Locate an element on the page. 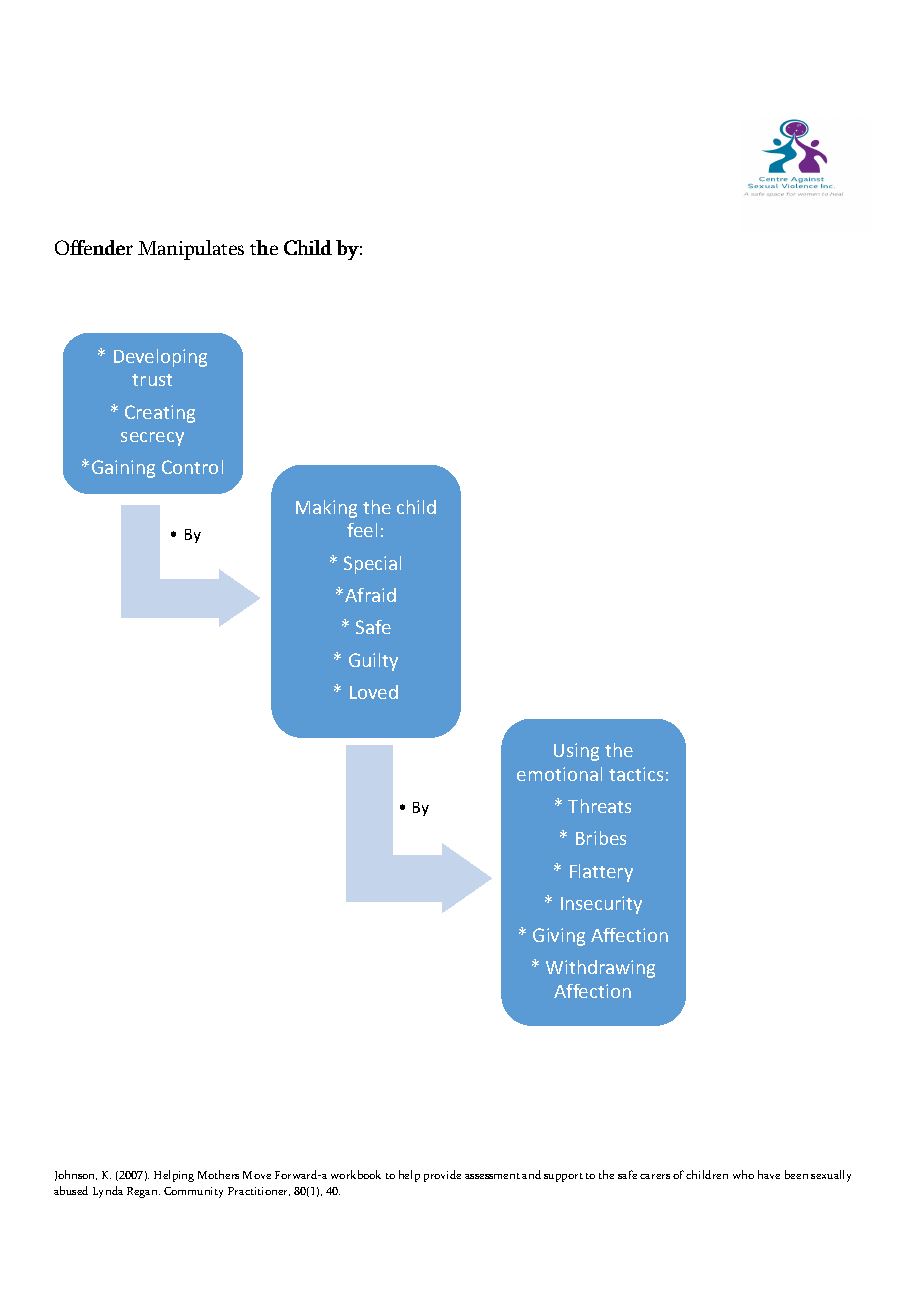 The height and width of the document is (1308, 924). Using is located at coordinates (576, 752).
